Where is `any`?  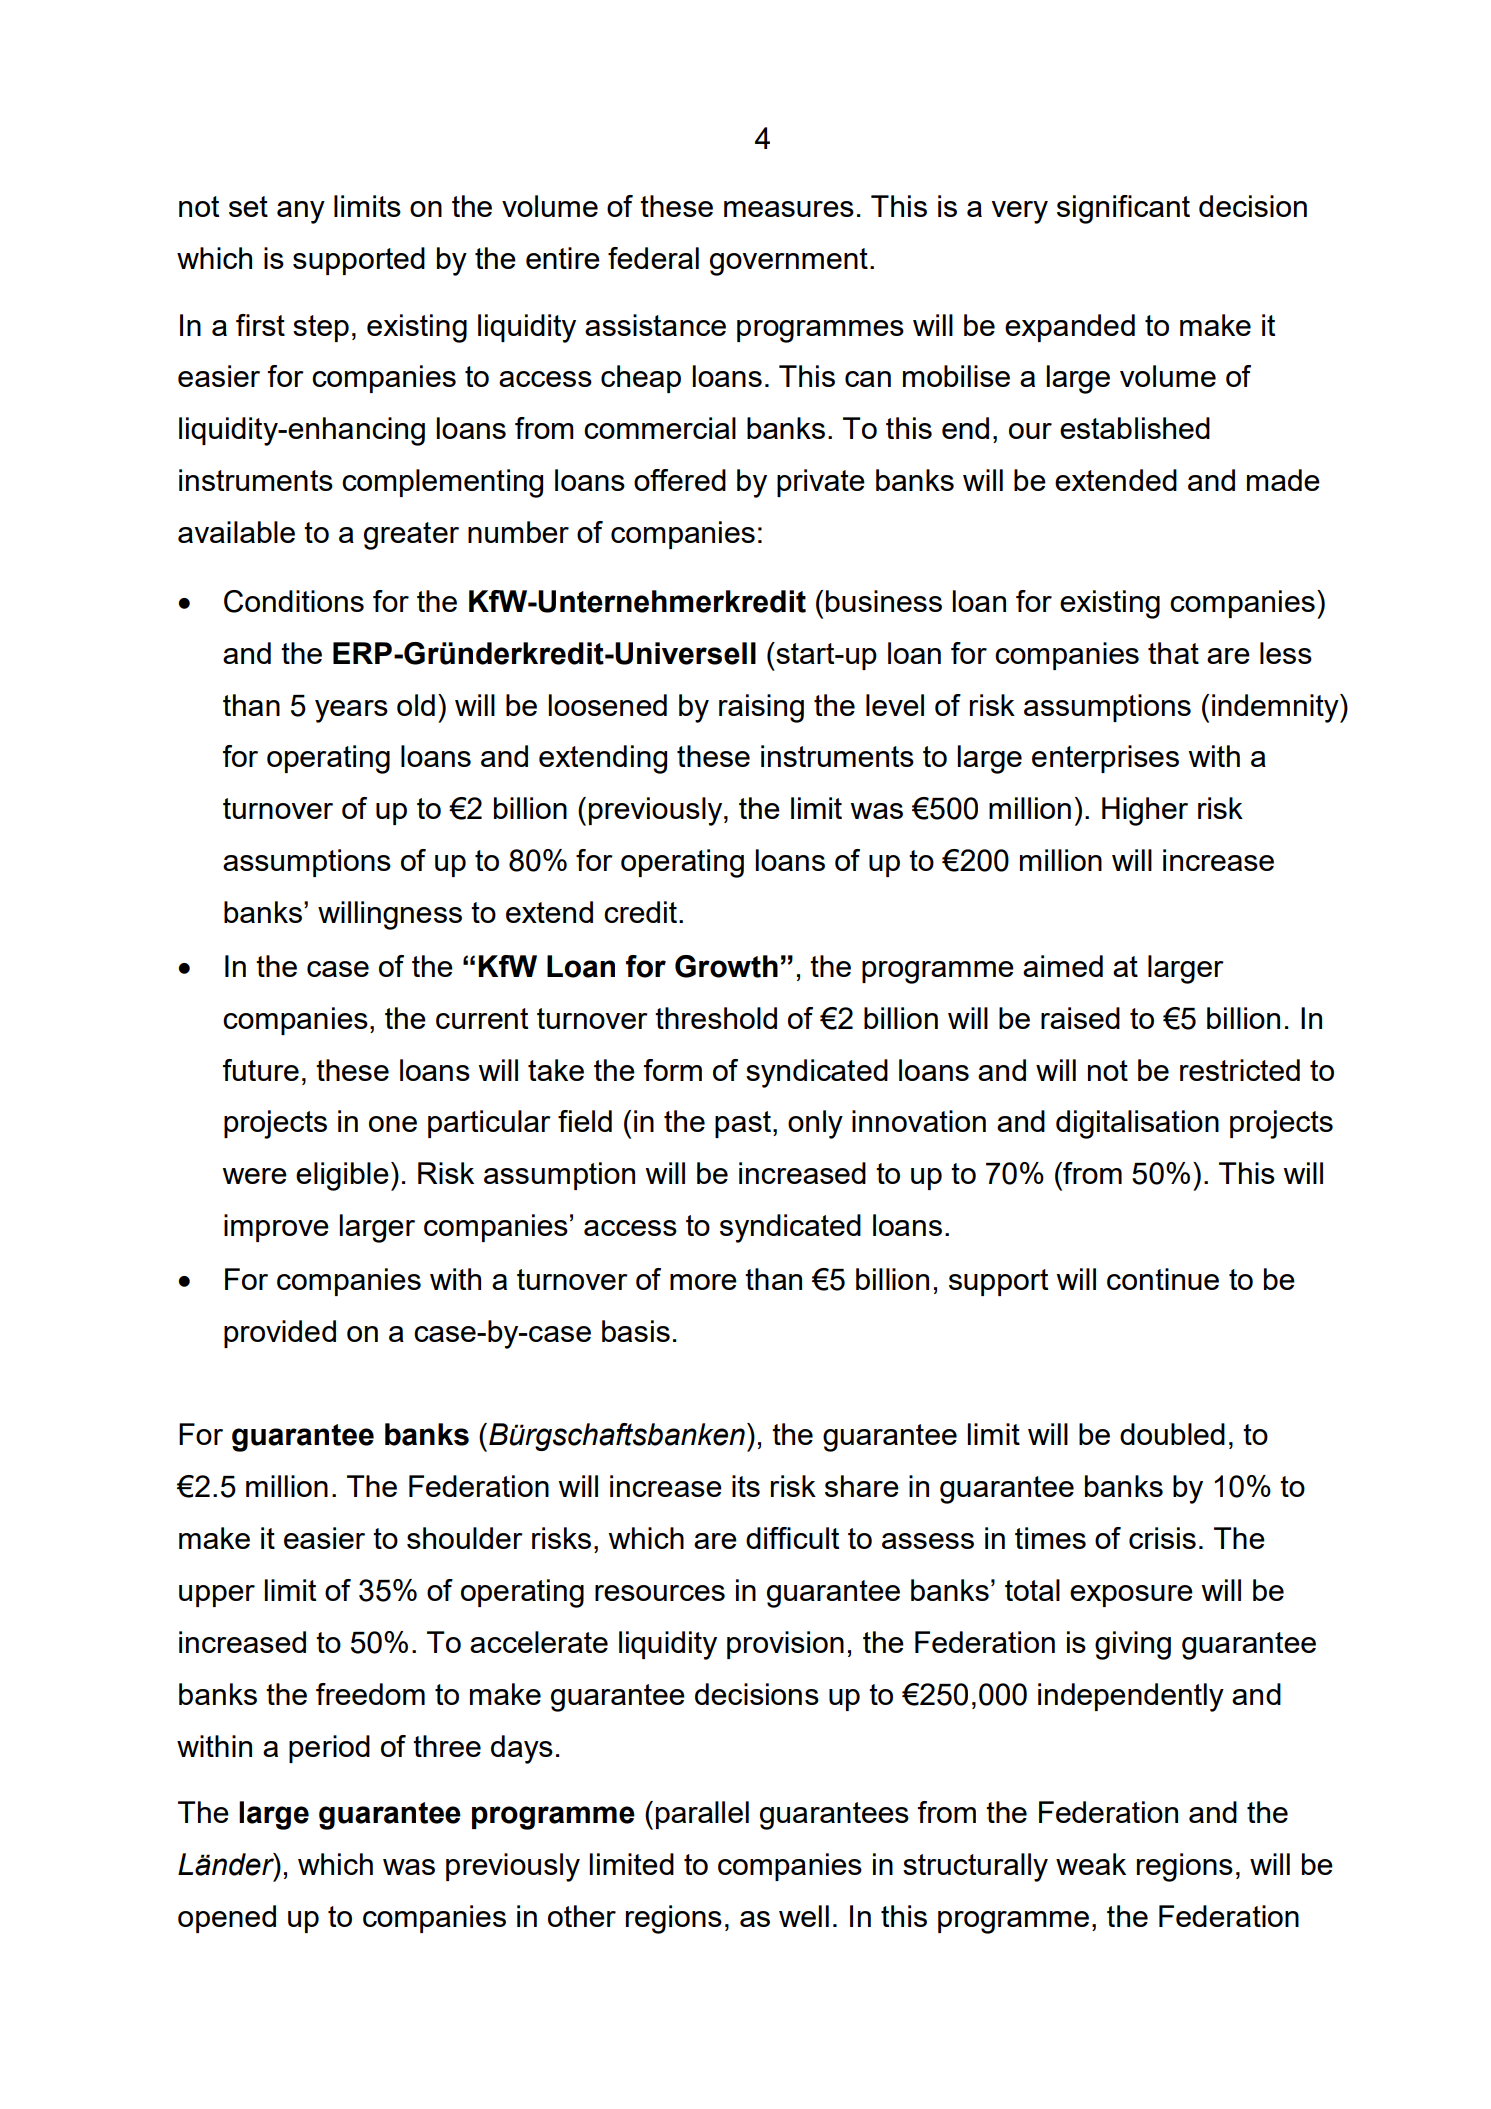 any is located at coordinates (301, 212).
